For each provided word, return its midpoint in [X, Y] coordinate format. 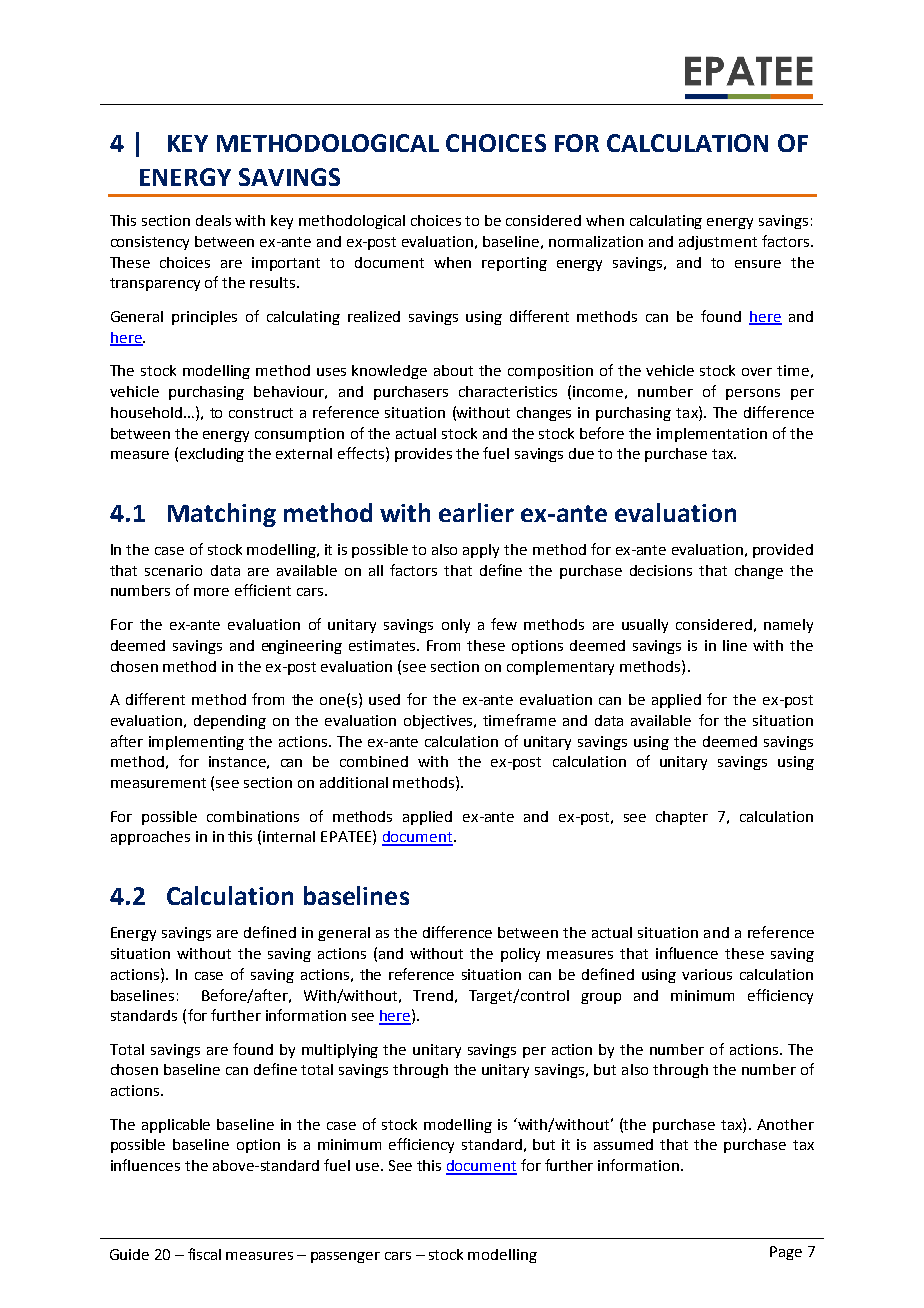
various [707, 974]
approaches [150, 838]
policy [520, 955]
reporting [514, 264]
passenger [345, 1257]
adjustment [718, 243]
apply [481, 551]
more [211, 592]
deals [213, 220]
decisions [661, 570]
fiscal [204, 1254]
